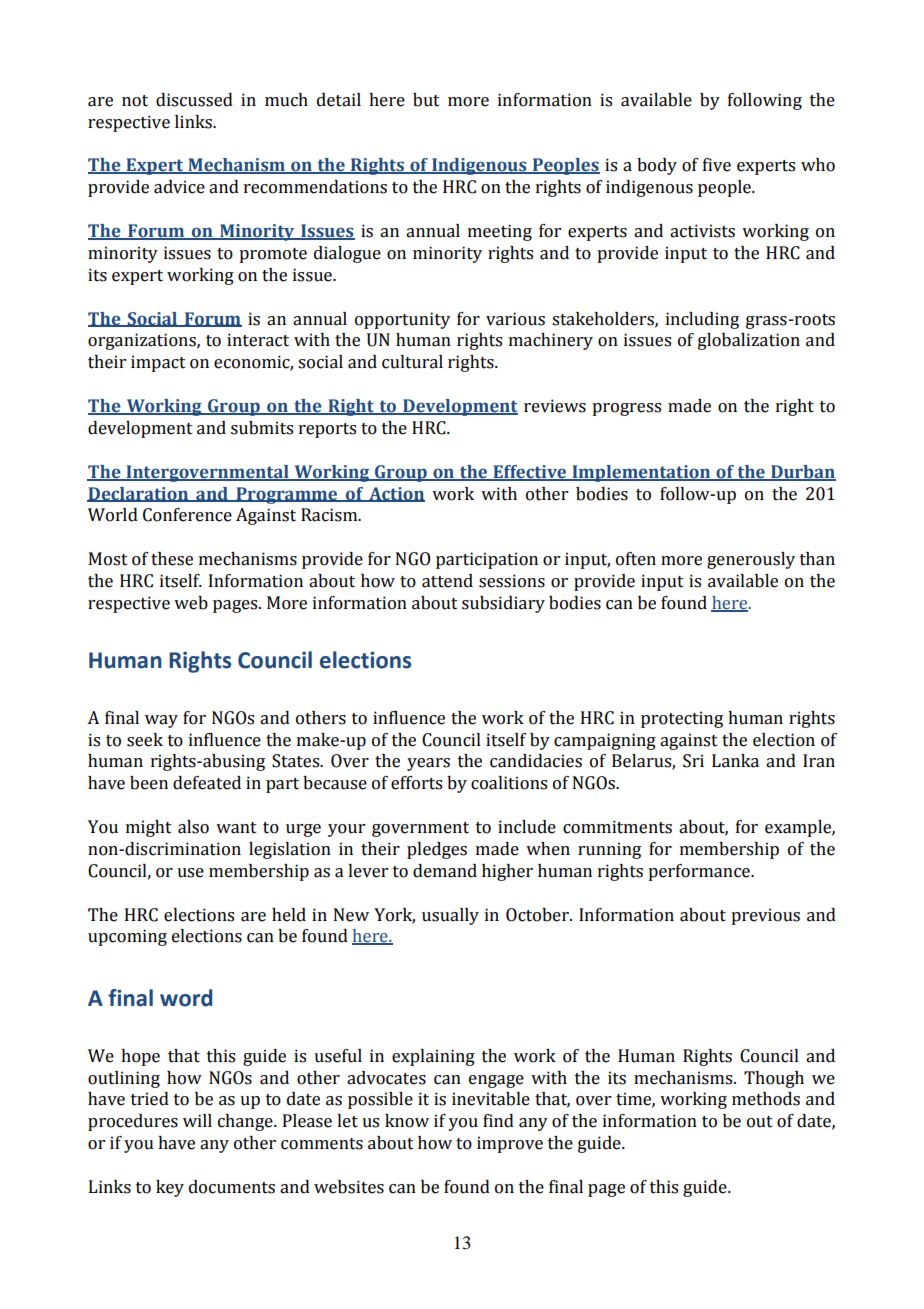  I want to click on impact, so click(158, 363).
